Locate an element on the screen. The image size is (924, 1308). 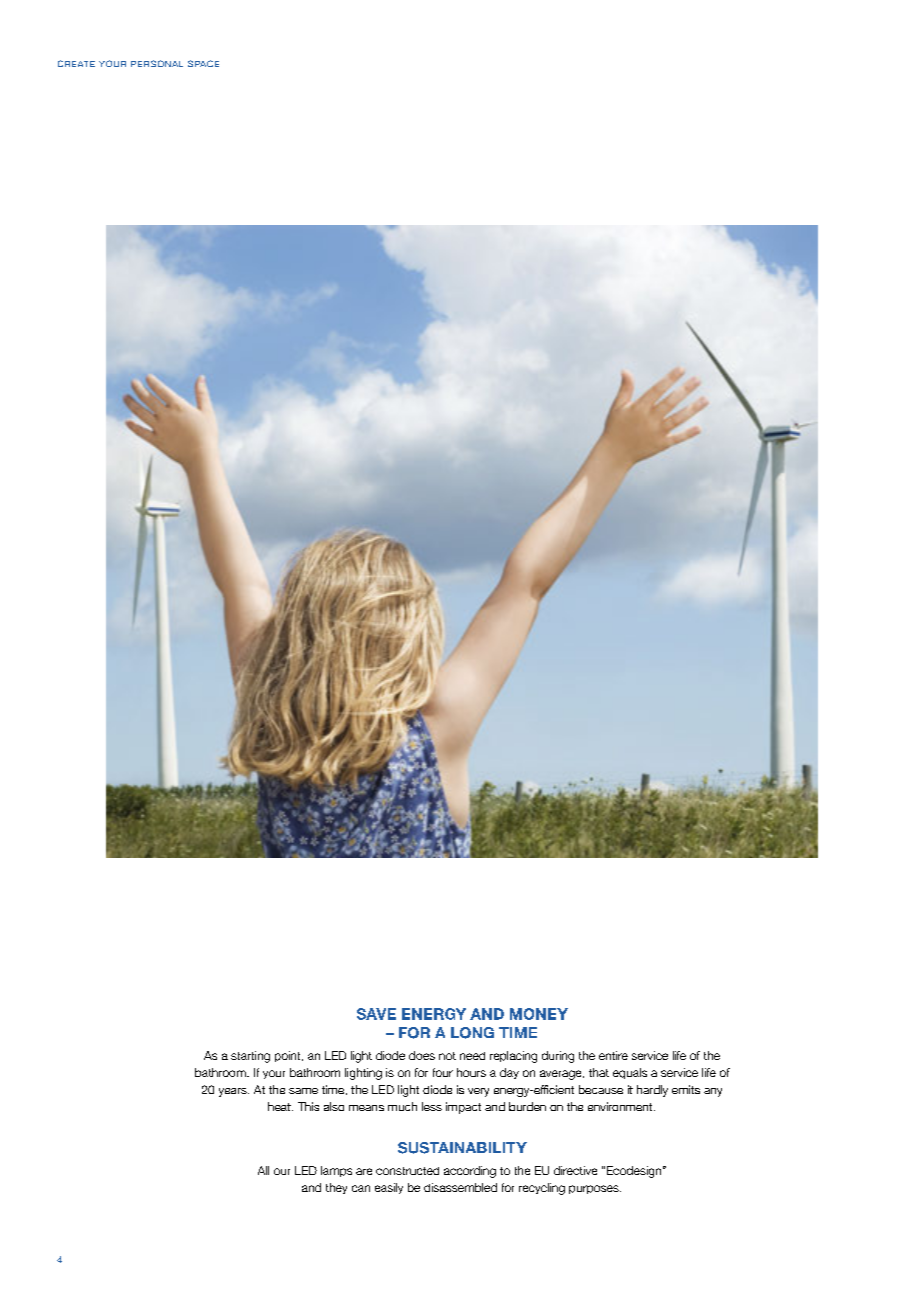
MONEY is located at coordinates (539, 1014).
